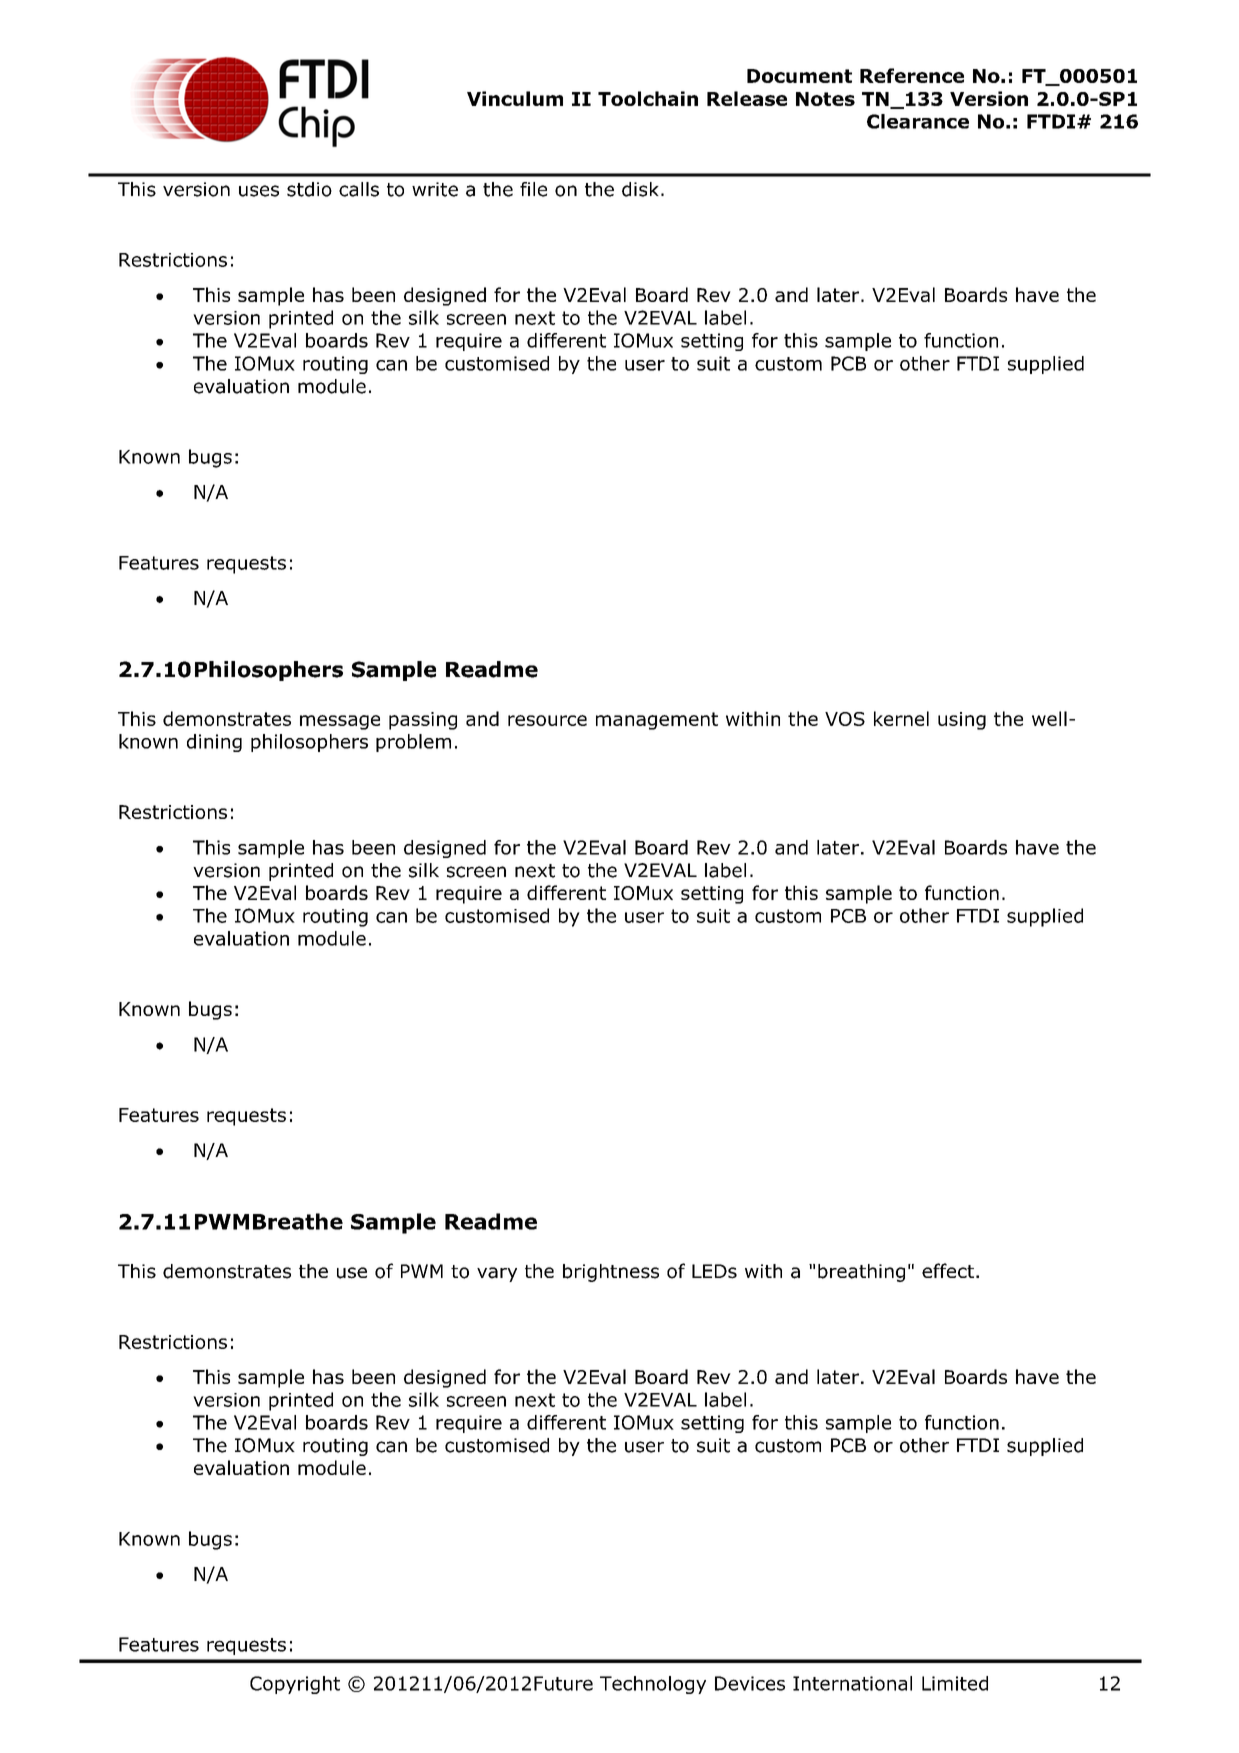 This screenshot has width=1239, height=1753. Describe the element at coordinates (295, 1685) in the screenshot. I see `Copyright` at that location.
